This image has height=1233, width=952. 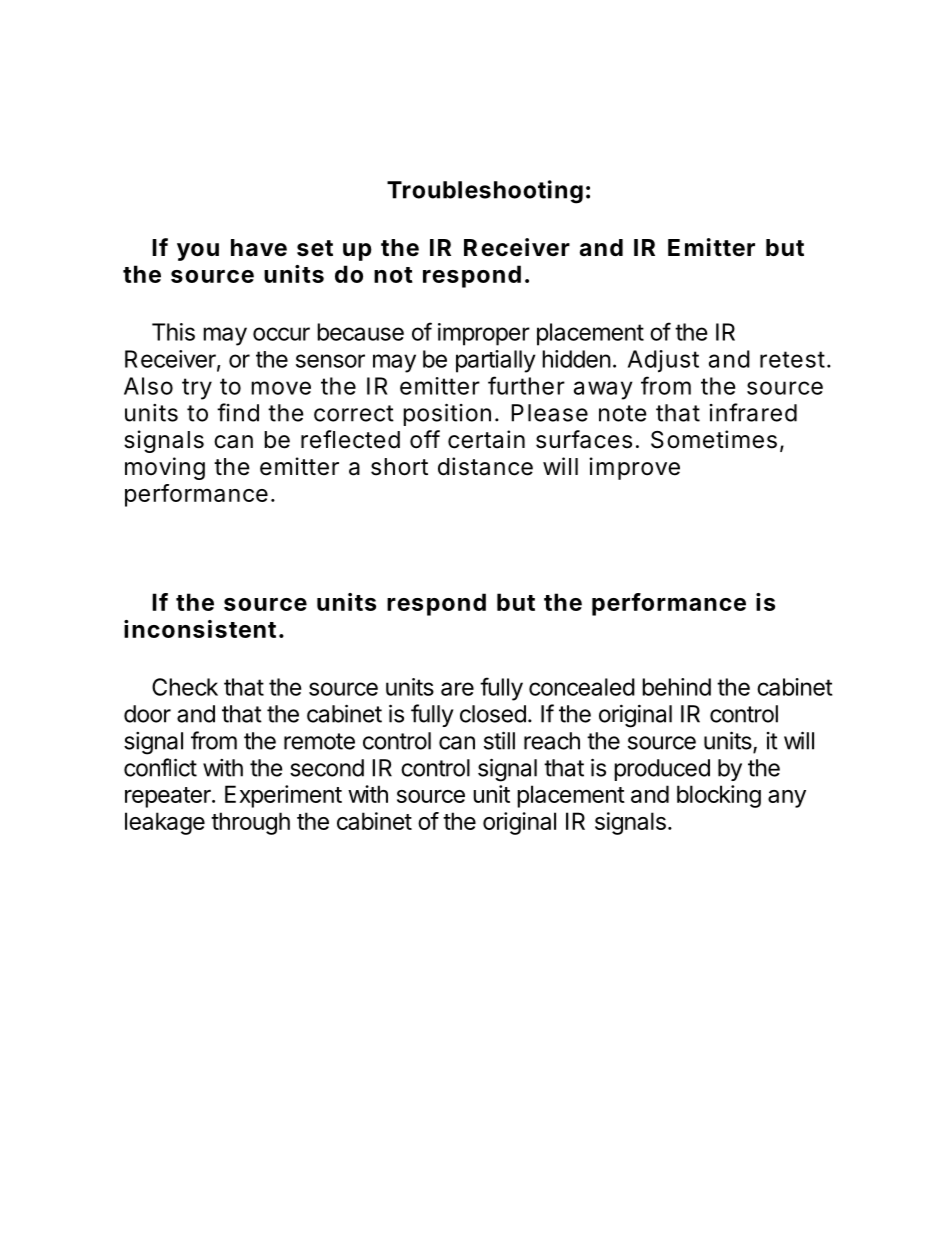 I want to click on through, so click(x=250, y=823).
